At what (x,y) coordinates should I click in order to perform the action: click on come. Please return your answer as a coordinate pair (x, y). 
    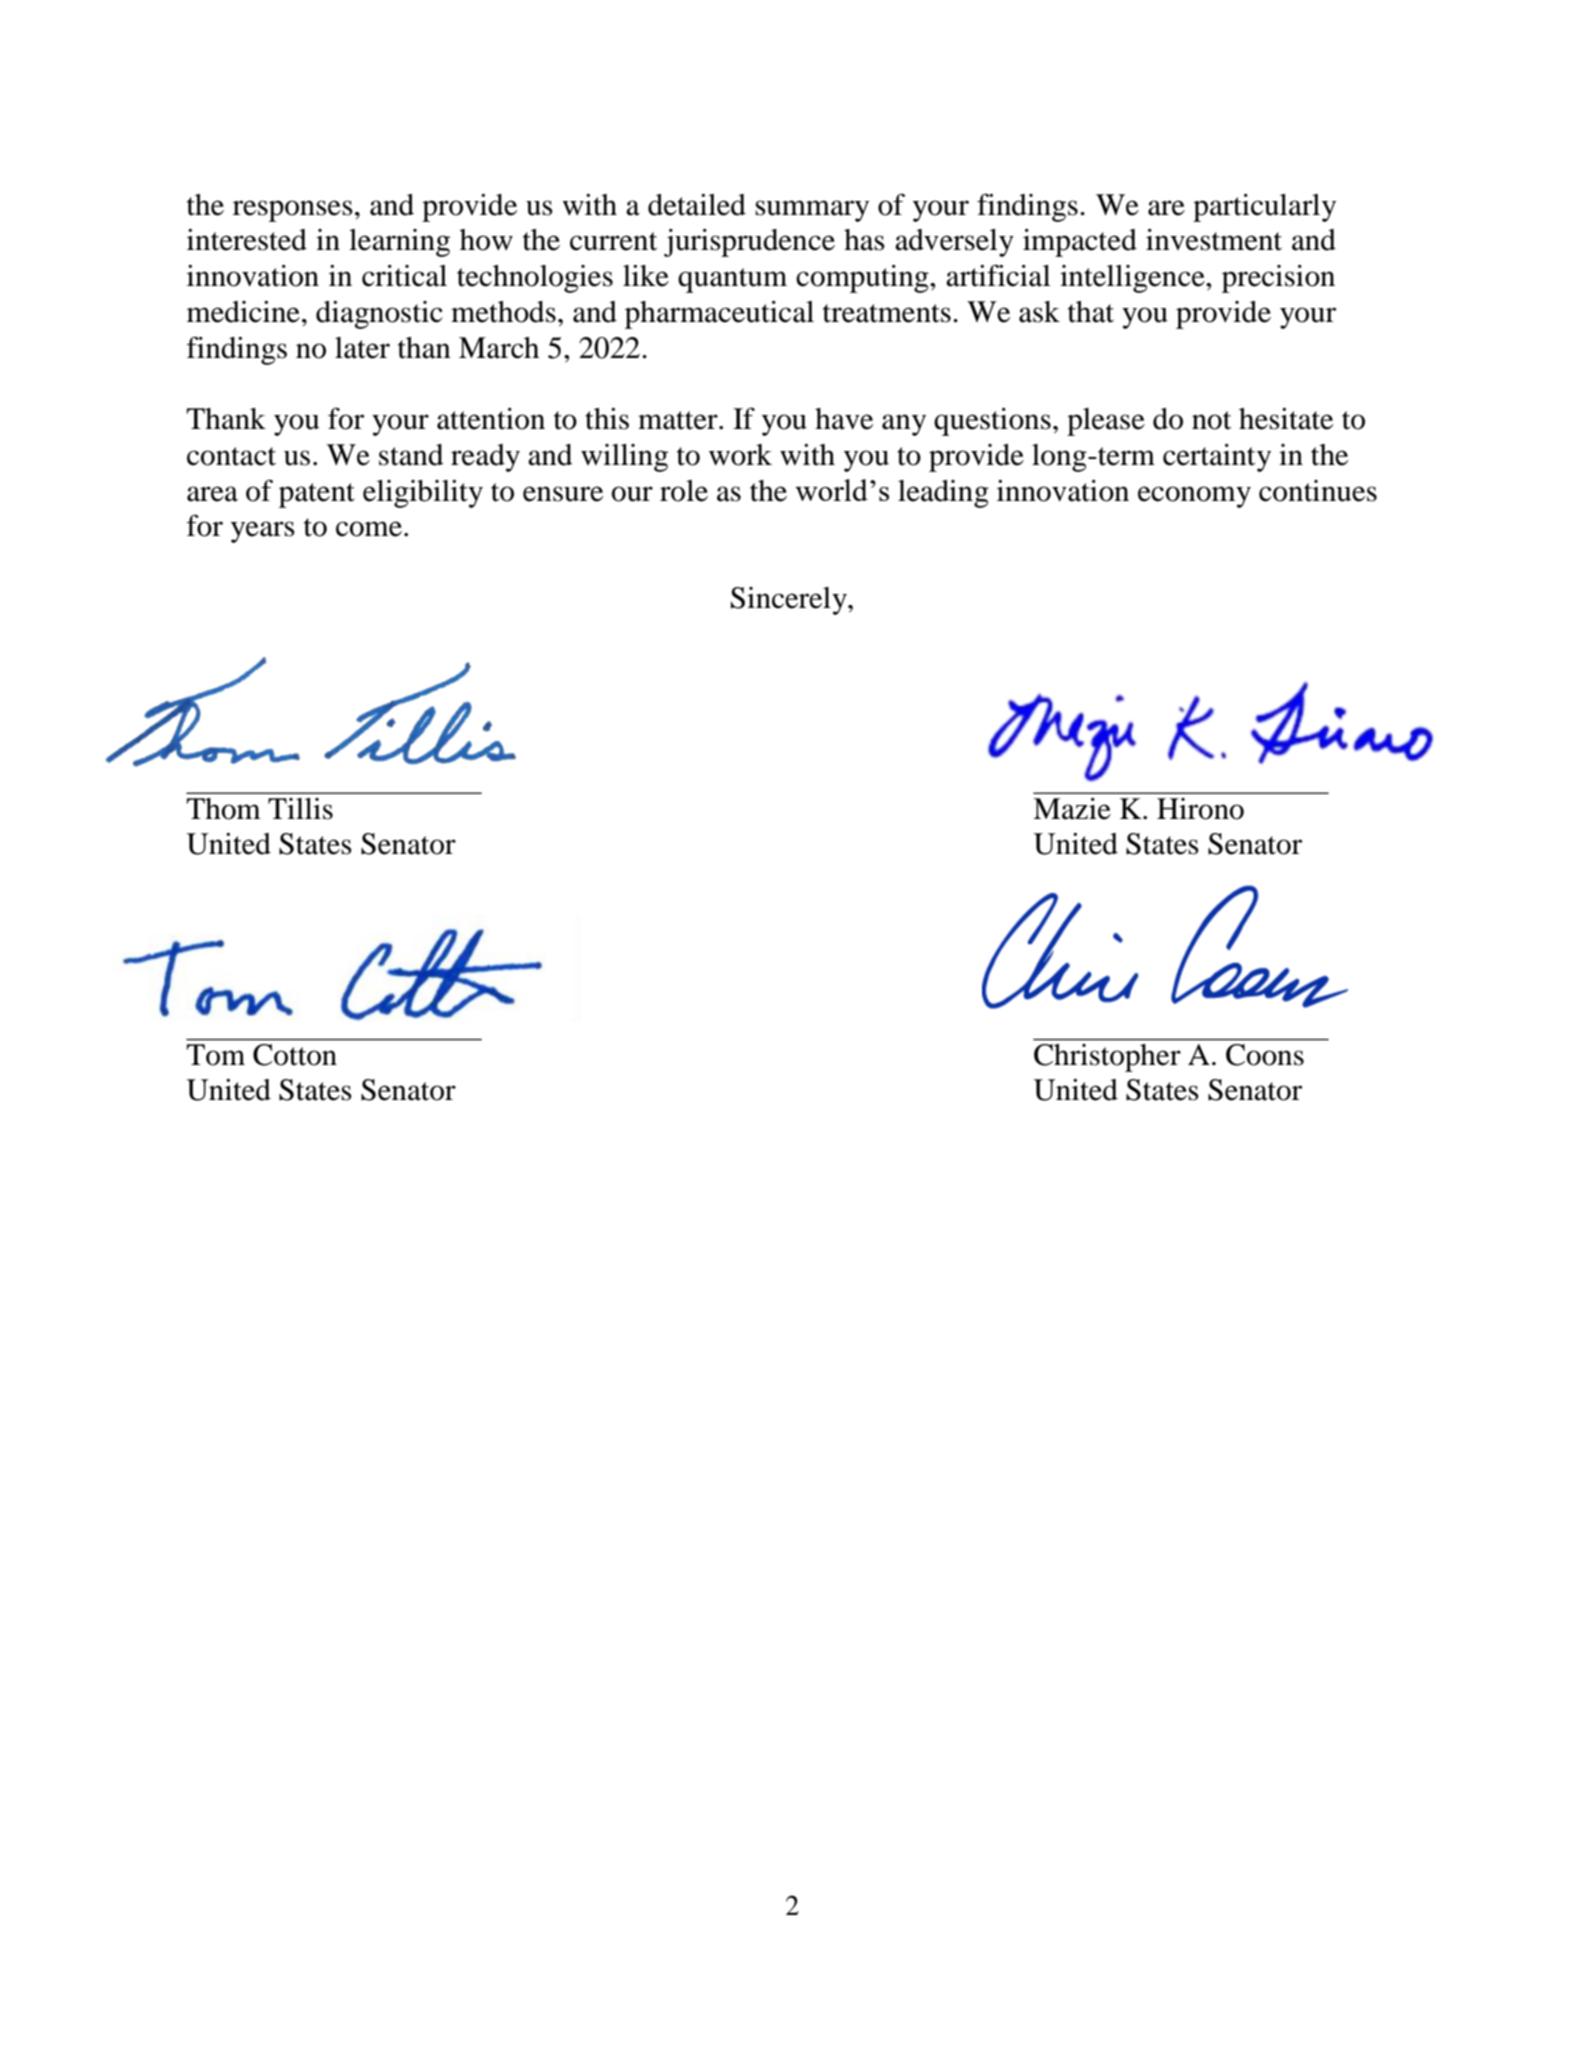
    Looking at the image, I should click on (369, 529).
